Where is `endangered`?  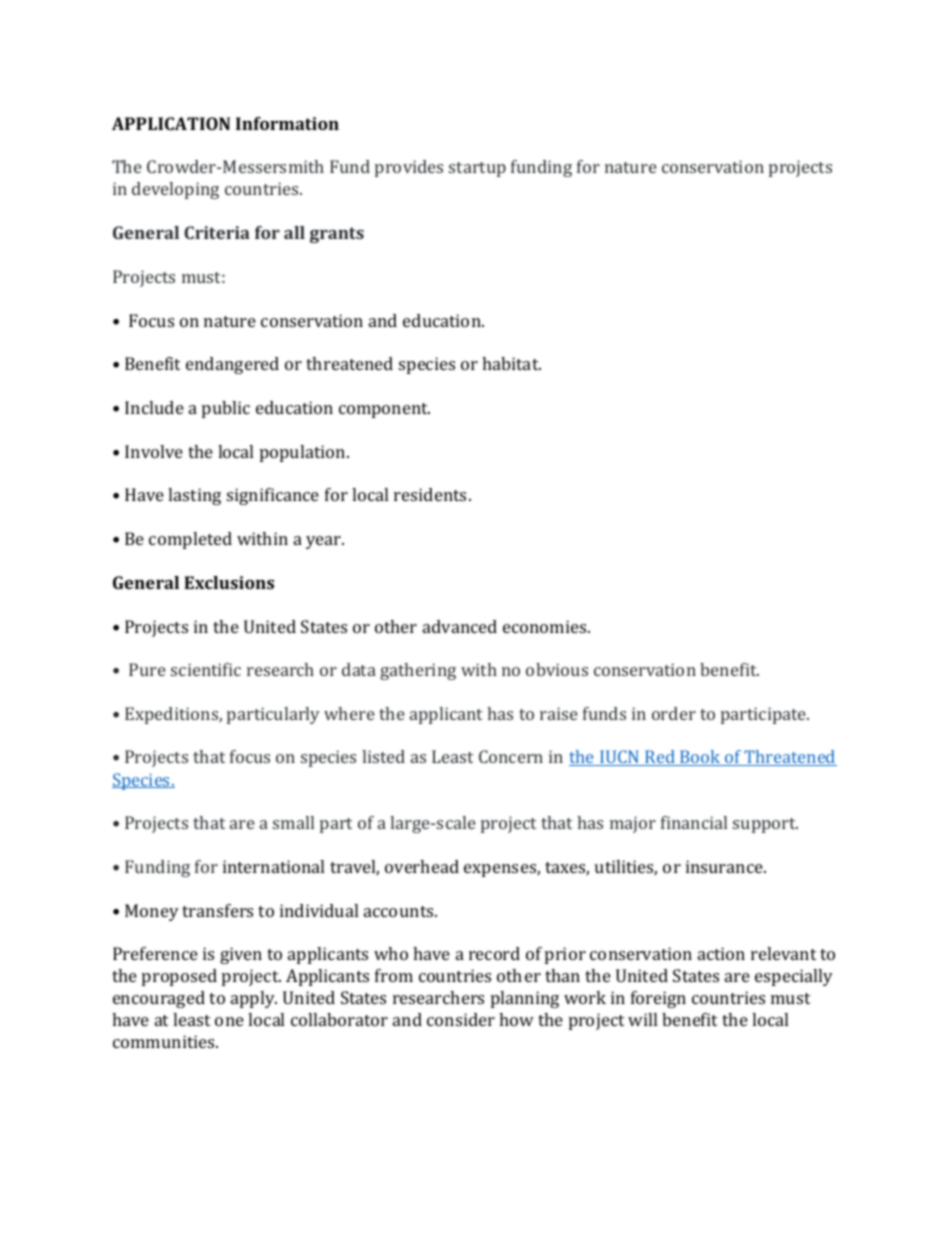 endangered is located at coordinates (232, 365).
